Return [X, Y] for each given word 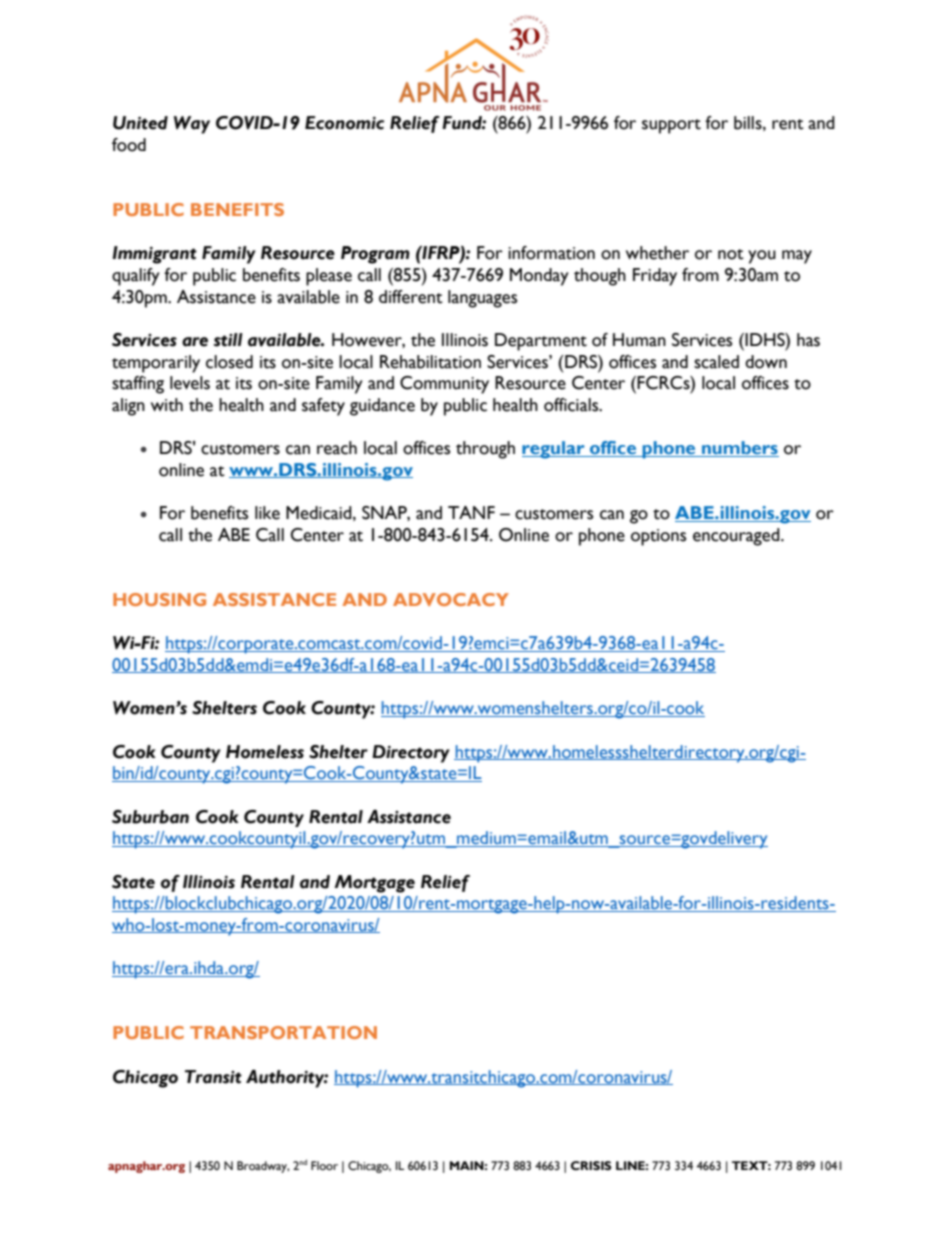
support [671, 126]
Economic [344, 123]
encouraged [737, 537]
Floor [324, 1166]
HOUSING [159, 599]
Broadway [263, 1167]
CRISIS [591, 1166]
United [140, 123]
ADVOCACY [451, 599]
